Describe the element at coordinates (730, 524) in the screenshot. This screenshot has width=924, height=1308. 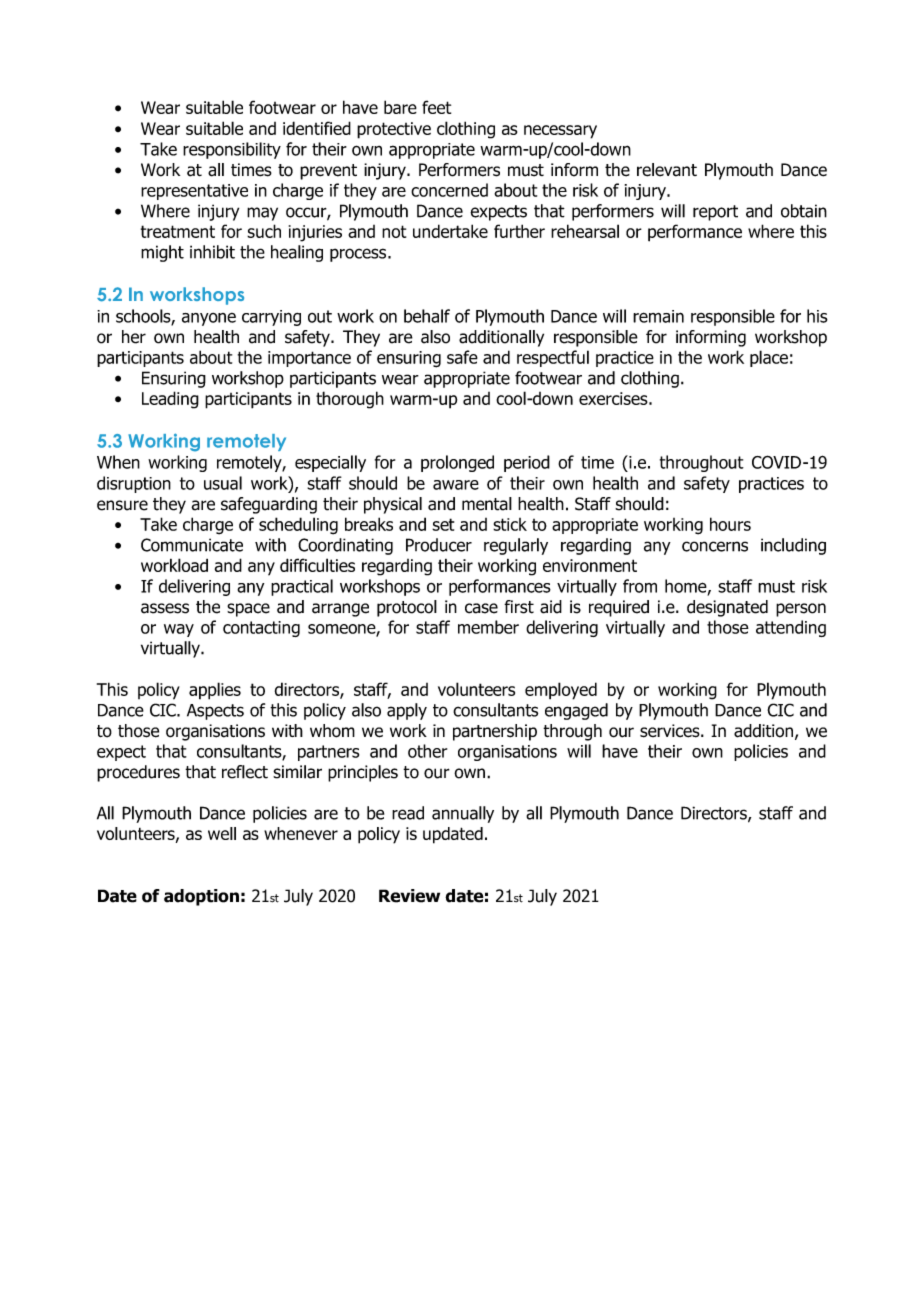
I see `hours` at that location.
